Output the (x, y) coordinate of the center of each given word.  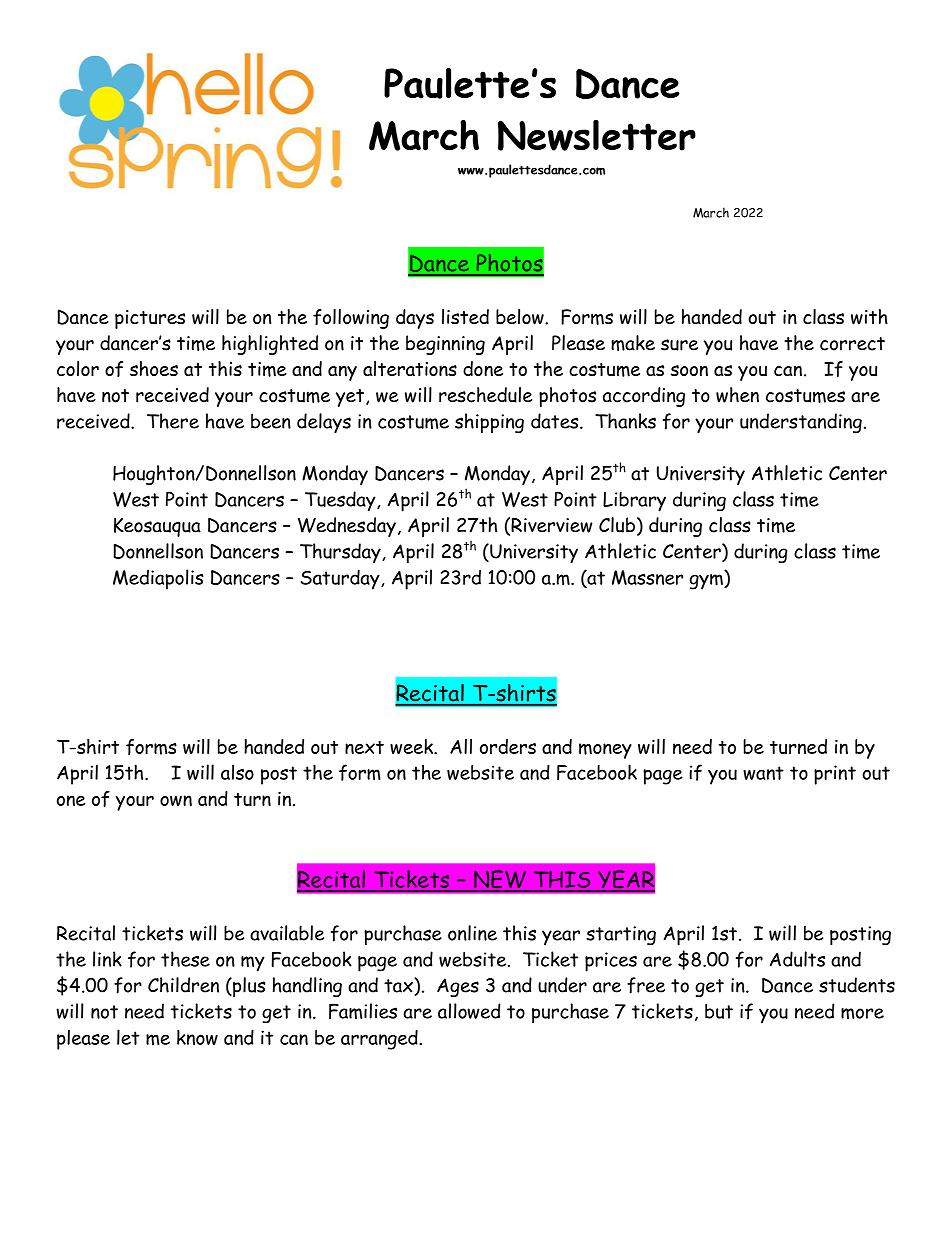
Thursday (341, 553)
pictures (150, 319)
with (869, 317)
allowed (469, 1011)
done (483, 368)
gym (707, 582)
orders (508, 746)
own (176, 800)
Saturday (341, 579)
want (763, 773)
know (197, 1037)
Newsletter (597, 135)
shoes (154, 368)
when (737, 395)
